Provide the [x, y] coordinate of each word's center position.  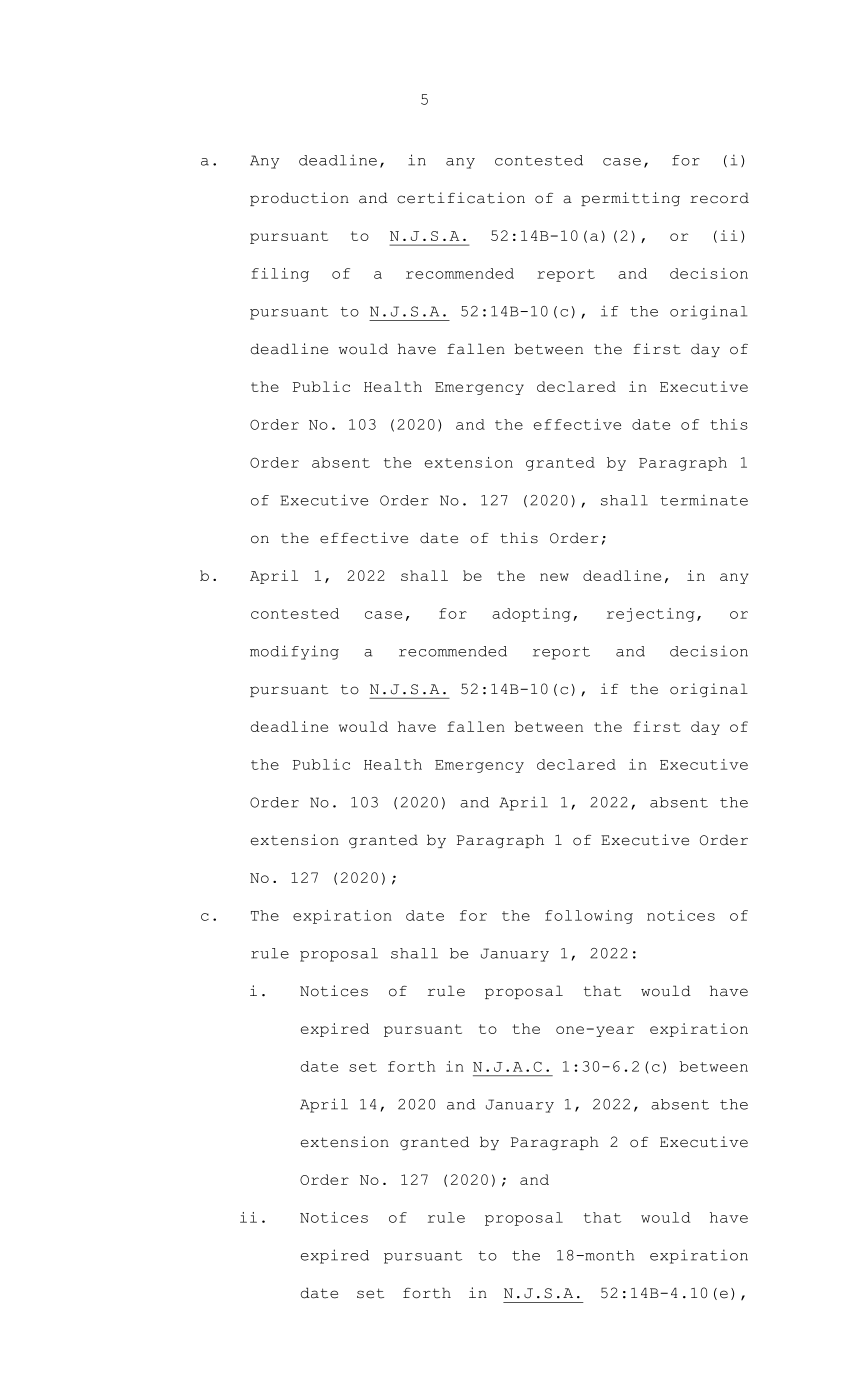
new [554, 577]
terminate [704, 500]
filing [280, 275]
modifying [294, 652]
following [589, 917]
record [719, 198]
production [299, 199]
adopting [531, 615]
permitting [630, 199]
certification [461, 198]
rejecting [651, 615]
